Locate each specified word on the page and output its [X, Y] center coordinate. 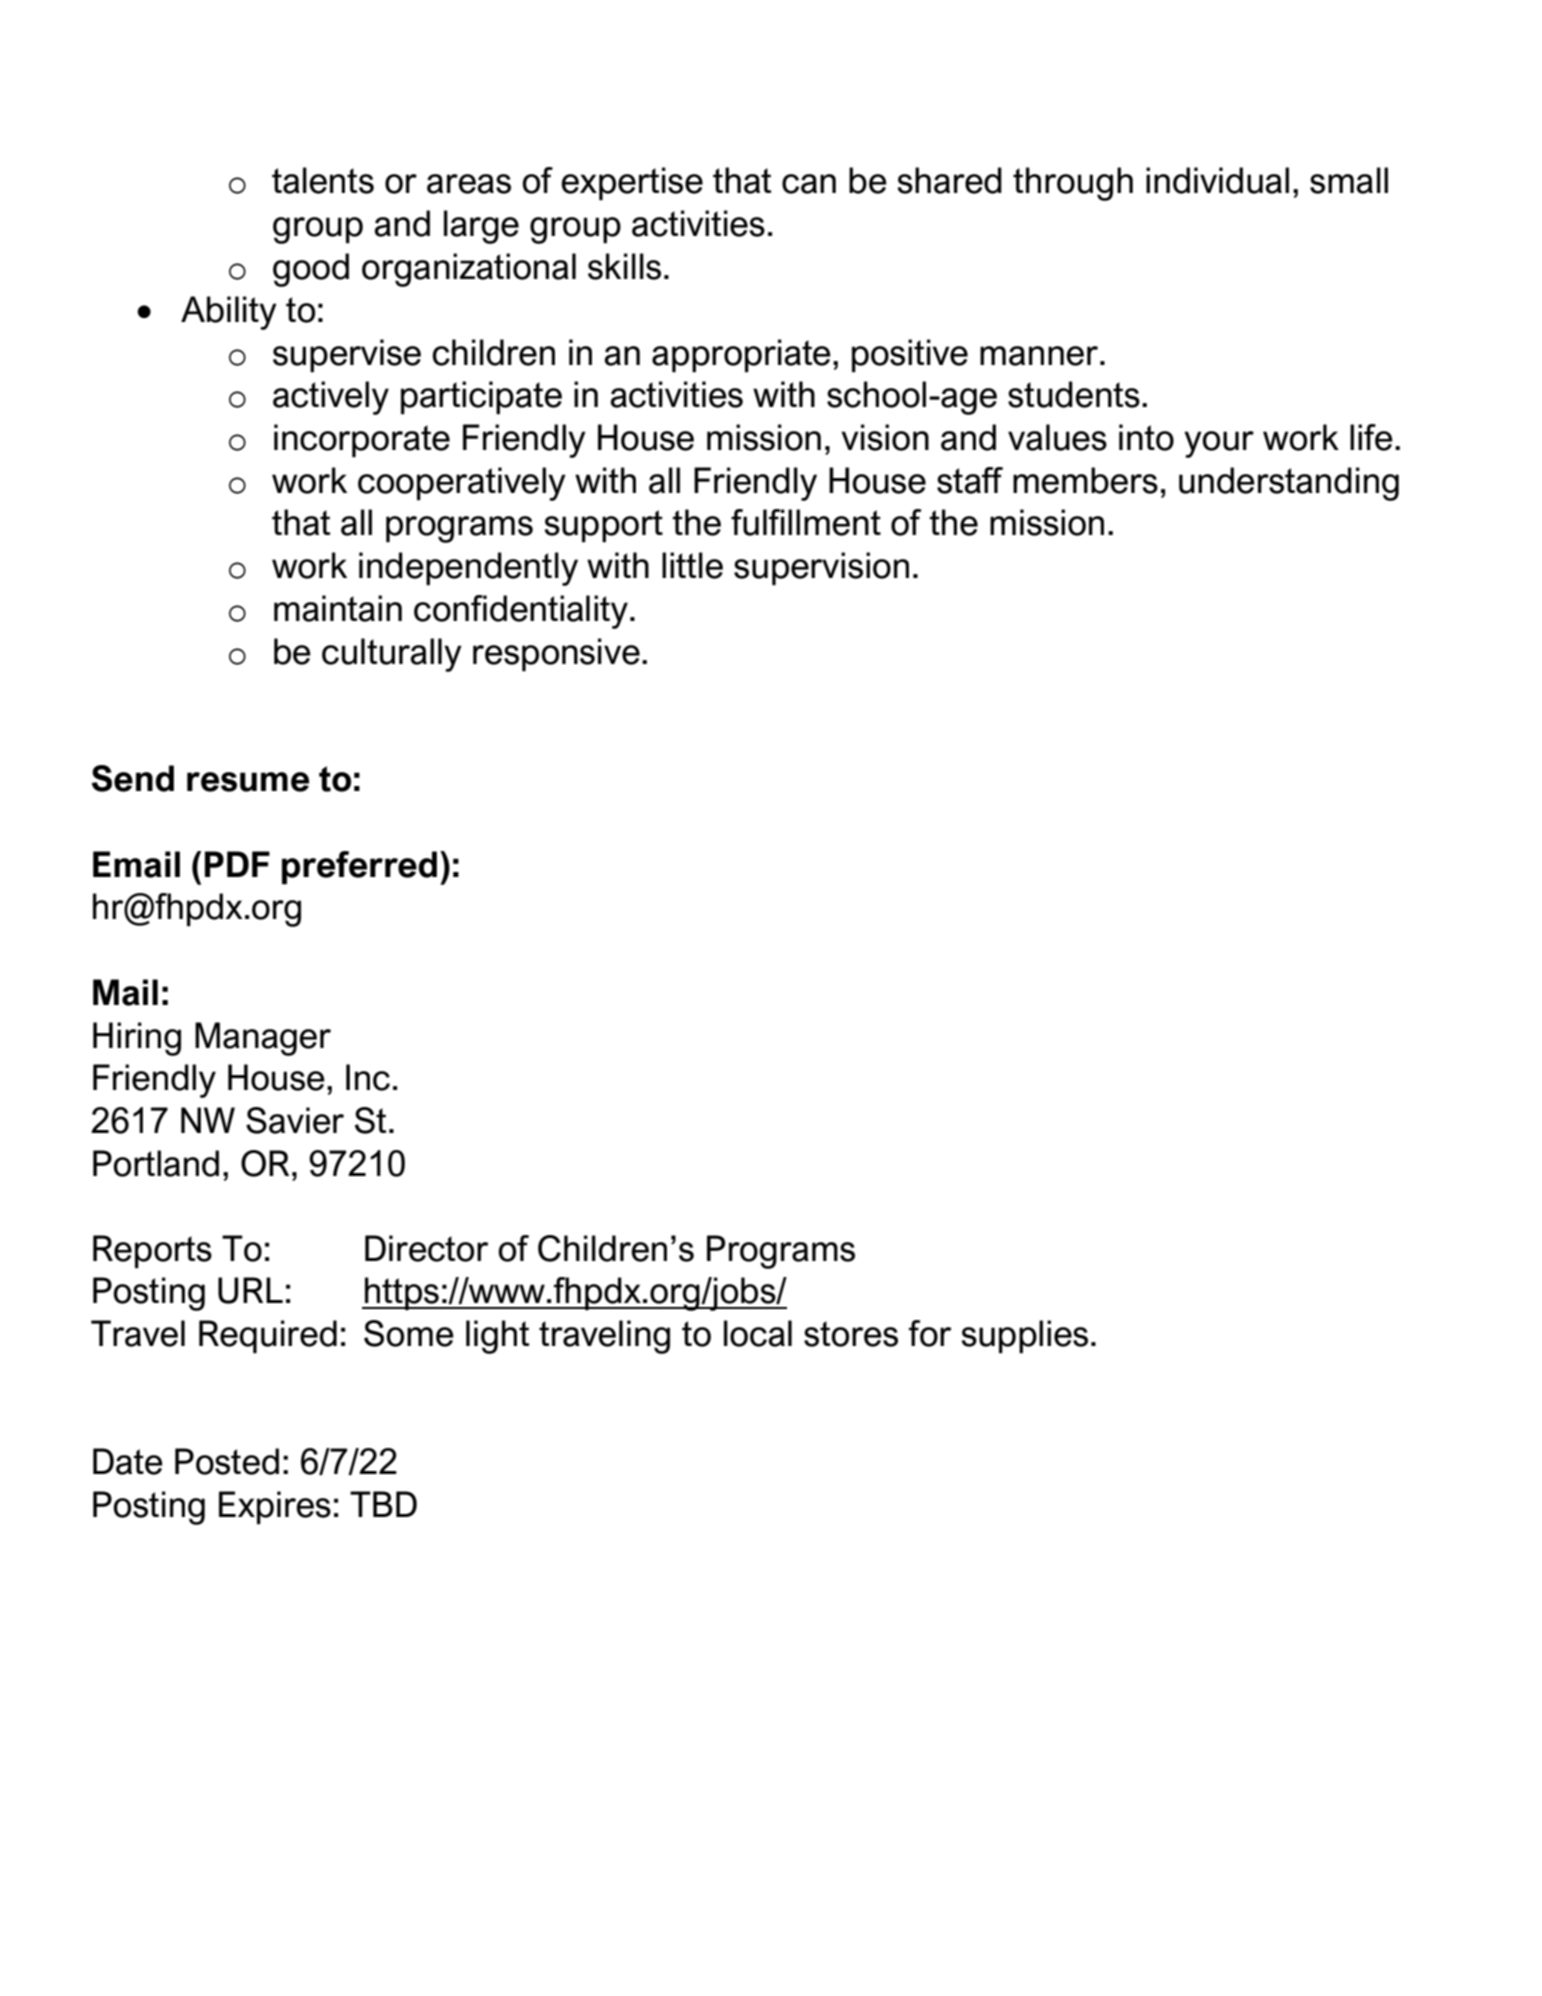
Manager [263, 1039]
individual [1217, 180]
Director [427, 1248]
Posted [227, 1461]
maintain [338, 608]
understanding [1289, 484]
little [692, 565]
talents [323, 180]
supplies [1024, 1337]
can [809, 184]
